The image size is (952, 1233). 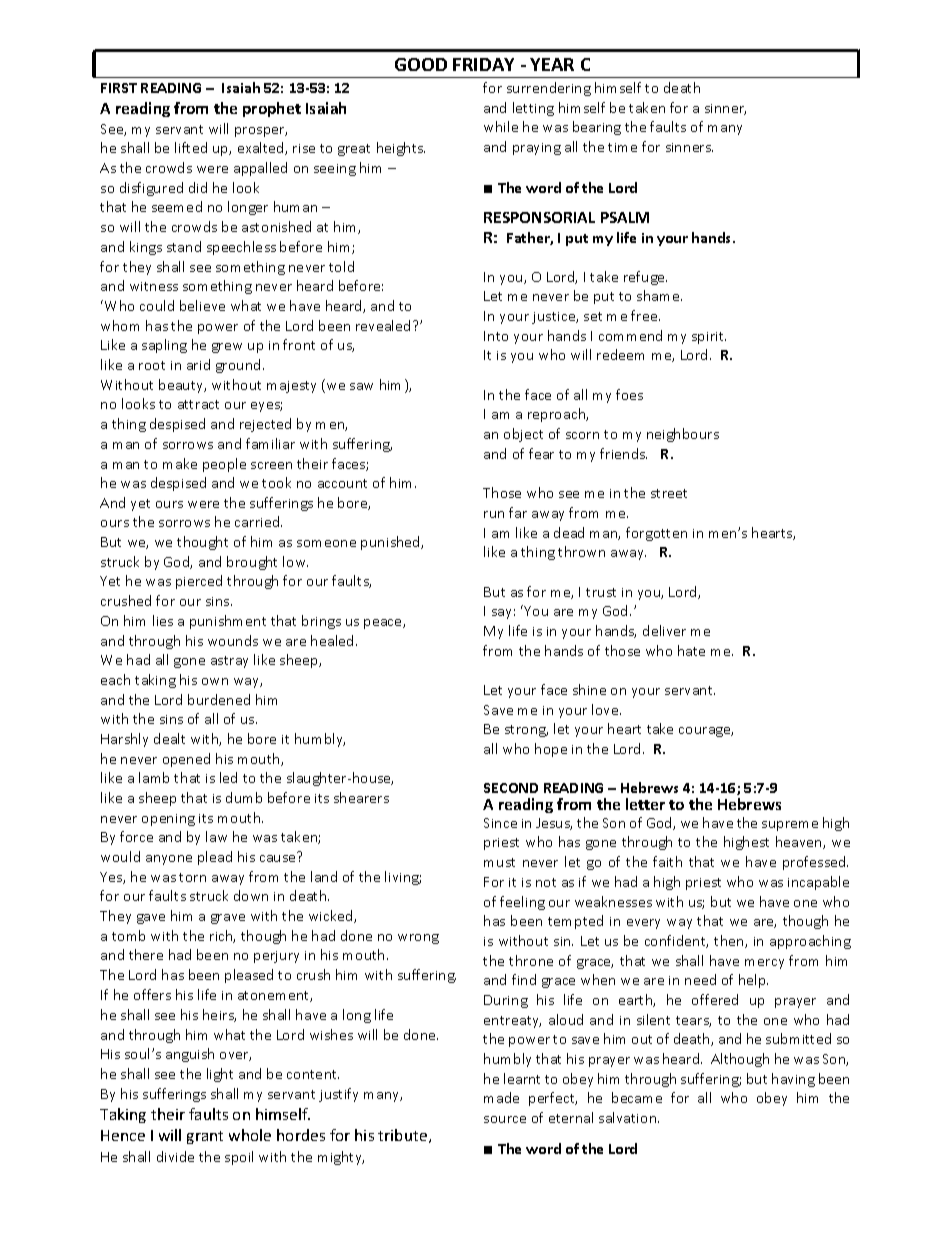 I want to click on supreme, so click(x=790, y=826).
